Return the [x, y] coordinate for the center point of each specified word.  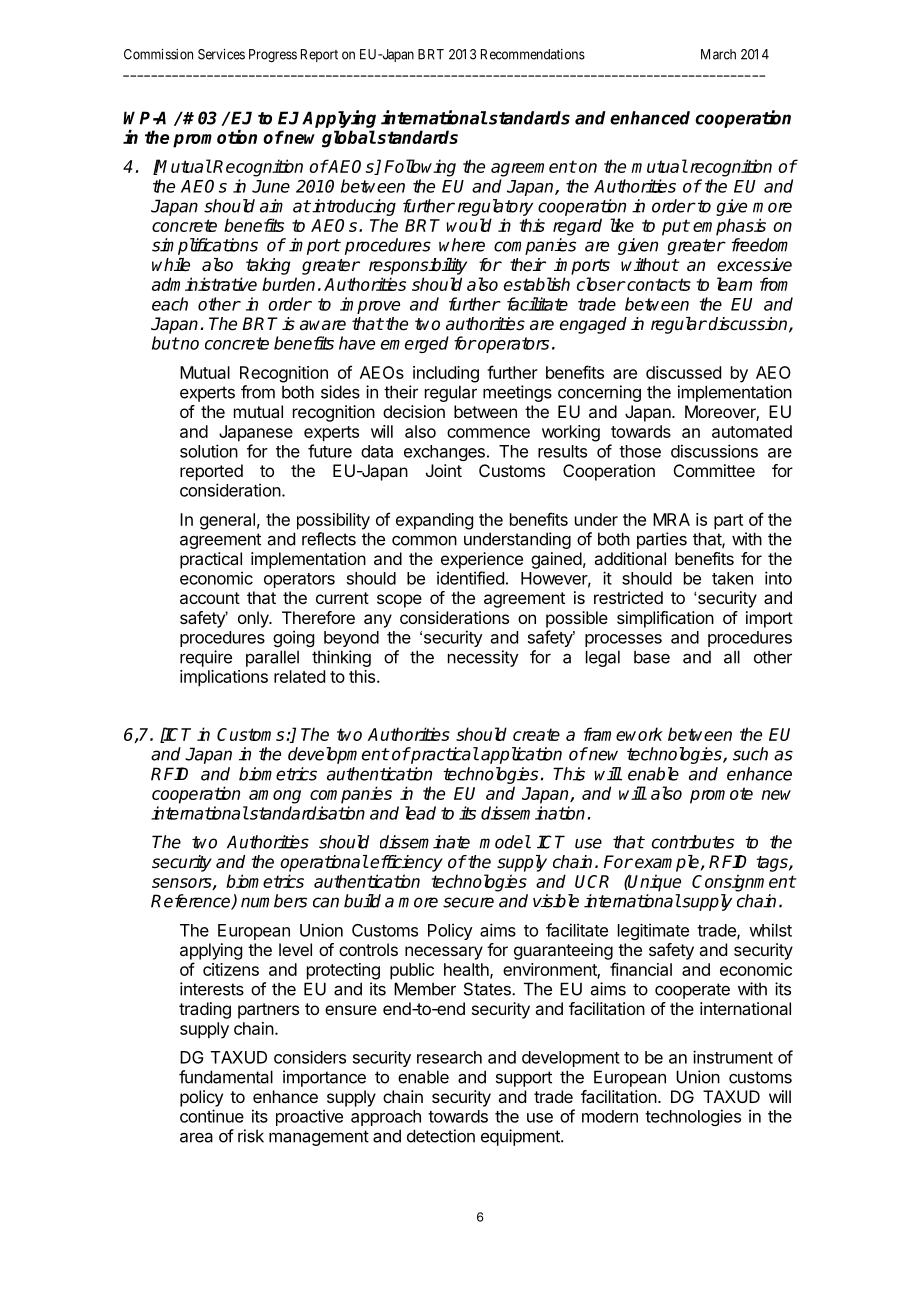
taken [732, 578]
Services [221, 54]
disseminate [425, 842]
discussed [683, 372]
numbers [274, 901]
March [718, 54]
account [210, 598]
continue [212, 1116]
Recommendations [533, 54]
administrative [204, 284]
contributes [693, 842]
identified [470, 578]
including [446, 374]
